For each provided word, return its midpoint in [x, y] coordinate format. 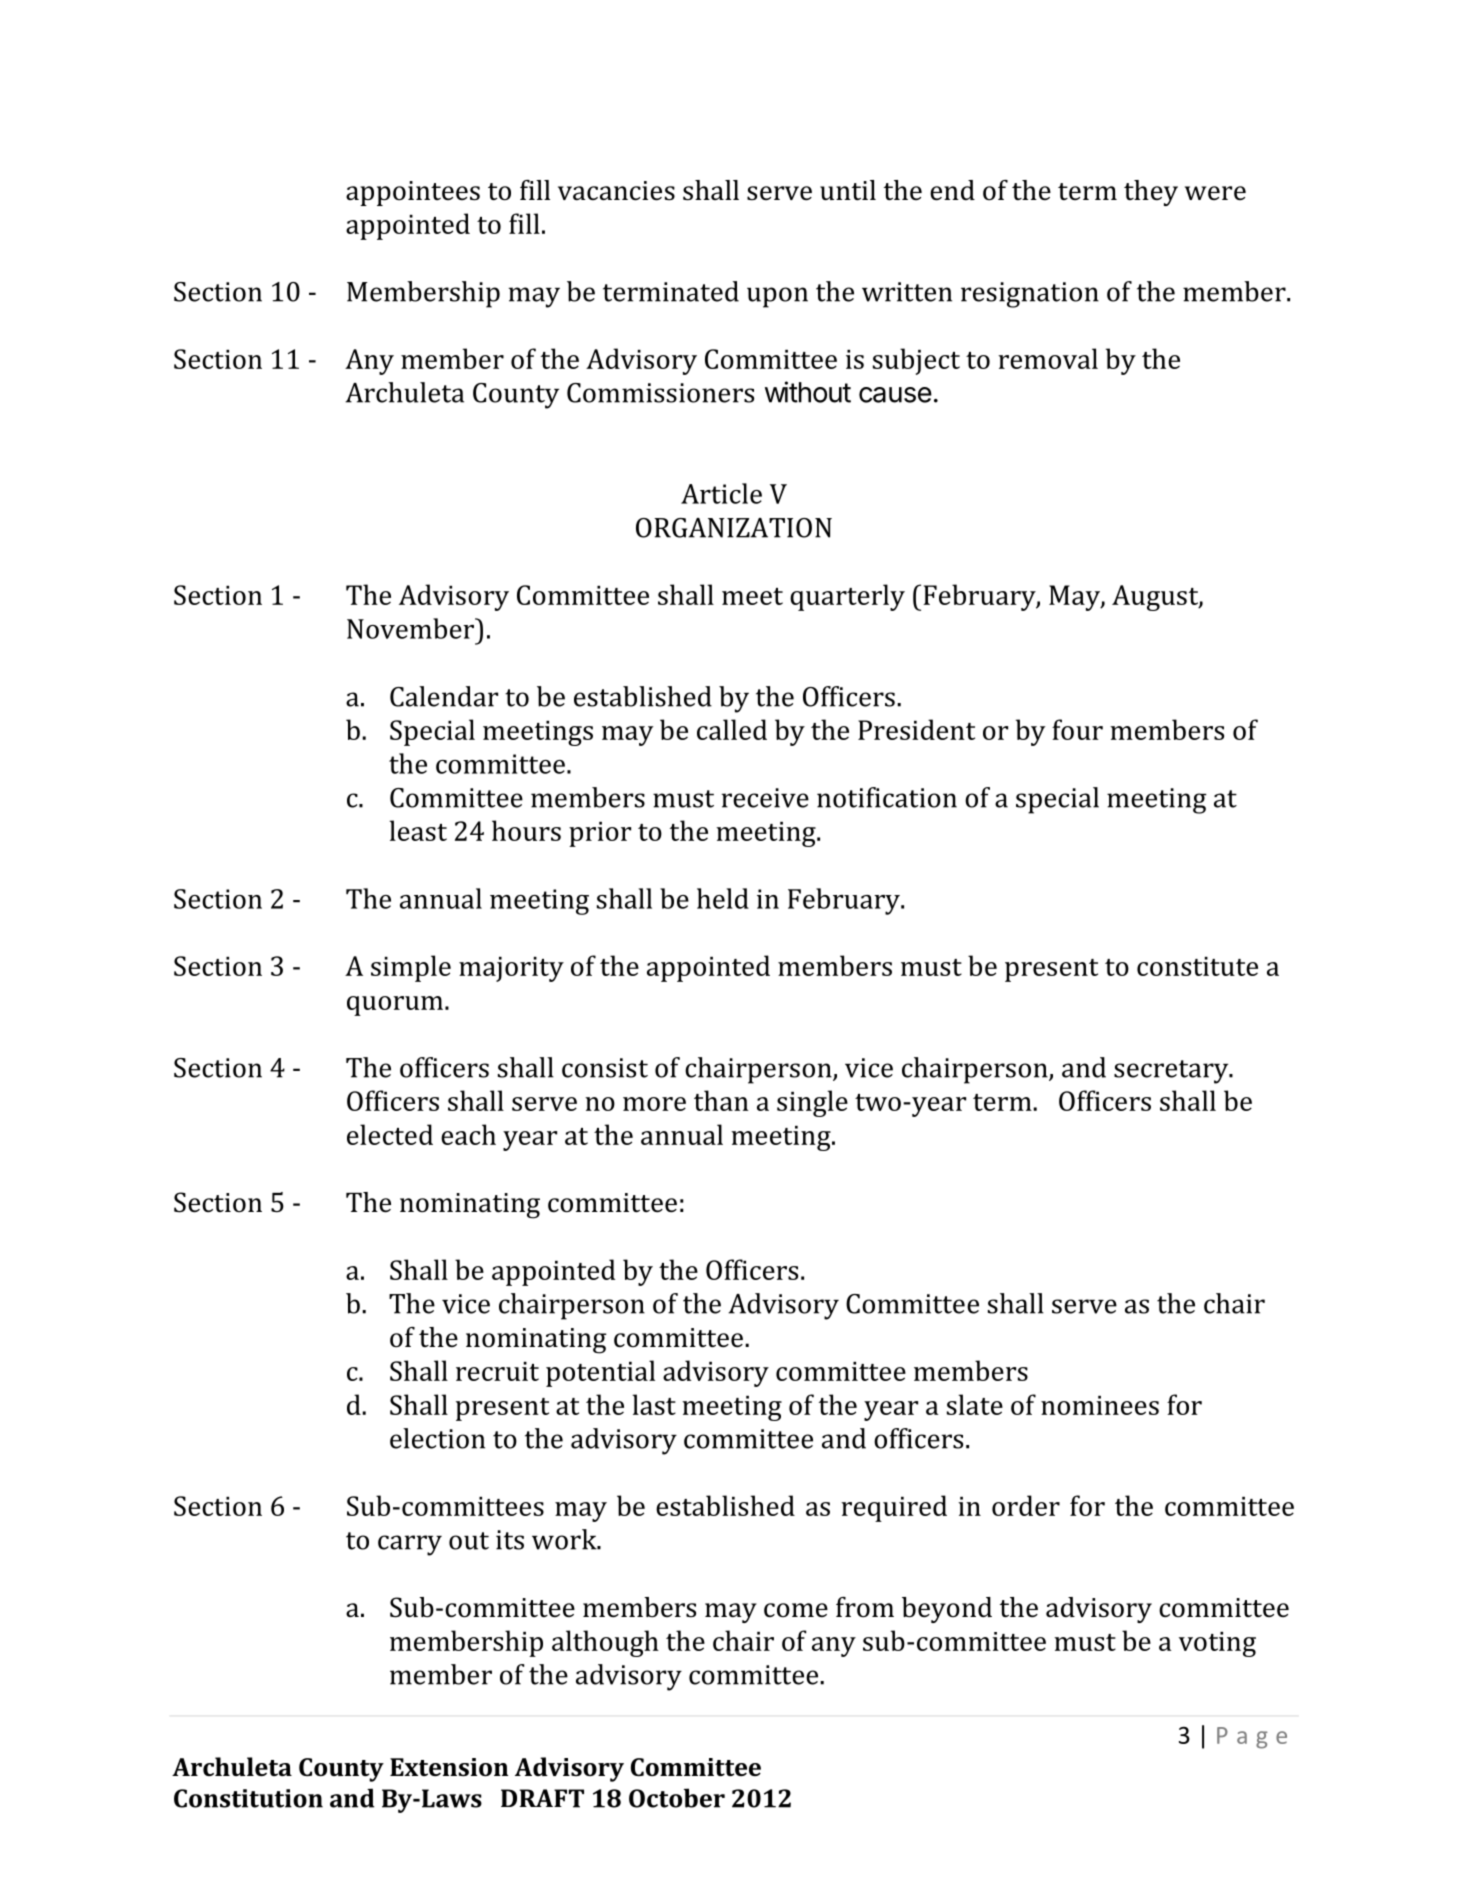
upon [777, 297]
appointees [413, 193]
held [723, 898]
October [677, 1798]
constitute [1197, 966]
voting [1217, 1644]
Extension [449, 1767]
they [1151, 193]
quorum [395, 1006]
